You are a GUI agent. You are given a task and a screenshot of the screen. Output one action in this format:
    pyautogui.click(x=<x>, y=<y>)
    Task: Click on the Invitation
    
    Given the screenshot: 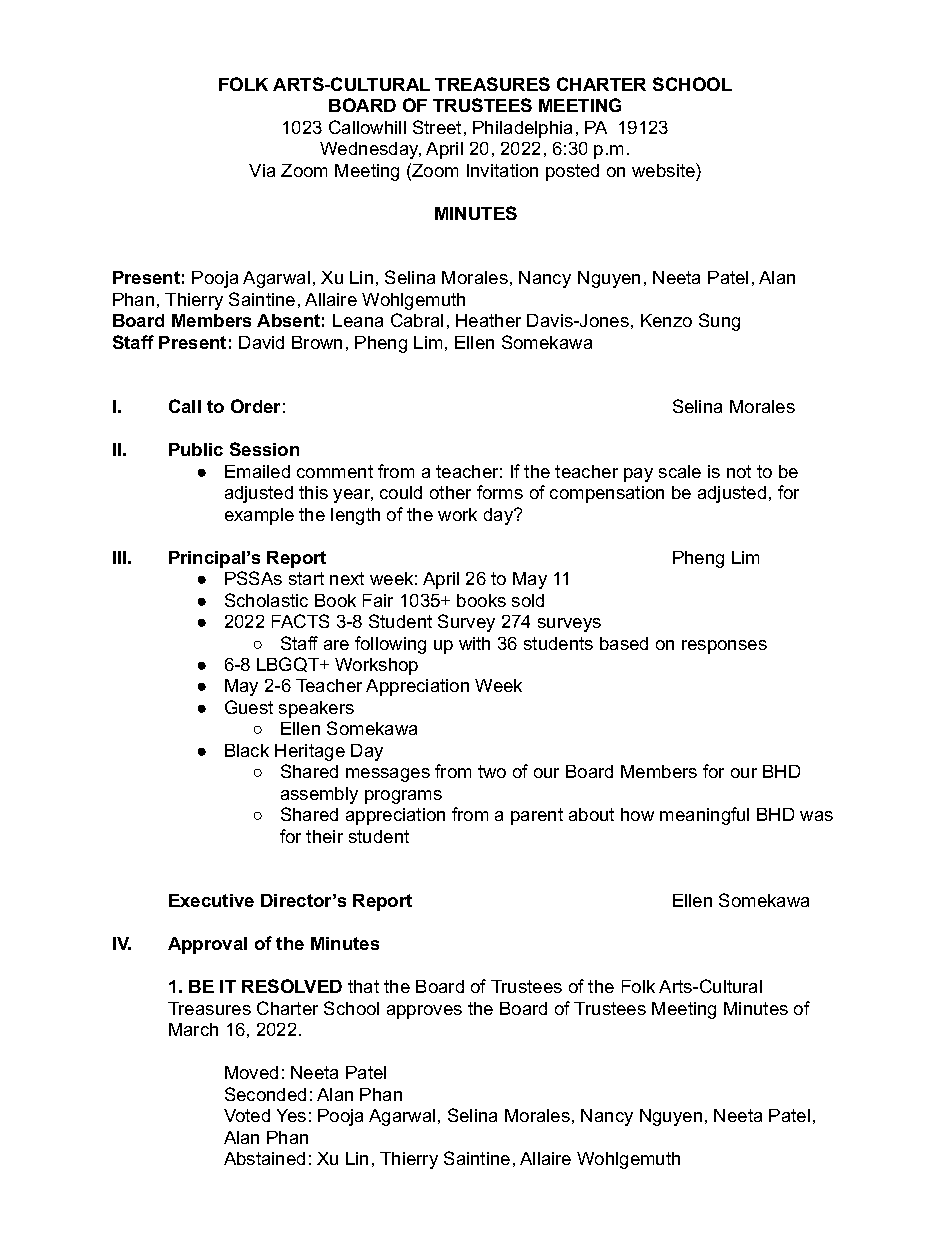 What is the action you would take?
    pyautogui.click(x=502, y=170)
